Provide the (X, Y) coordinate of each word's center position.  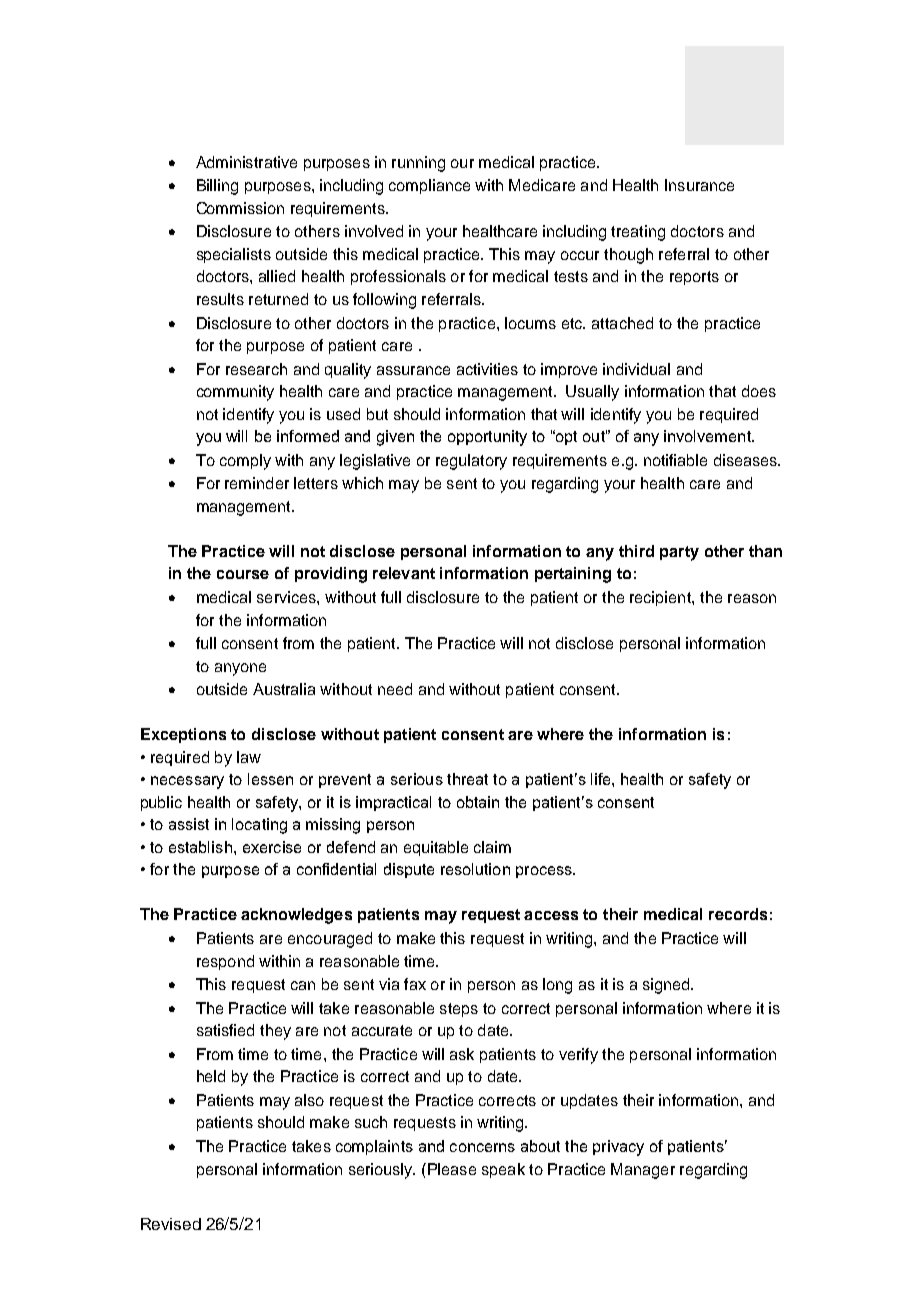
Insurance (699, 185)
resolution (475, 869)
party (679, 553)
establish (200, 847)
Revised (171, 1224)
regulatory (471, 462)
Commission (240, 208)
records (738, 914)
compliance (429, 186)
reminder (257, 483)
